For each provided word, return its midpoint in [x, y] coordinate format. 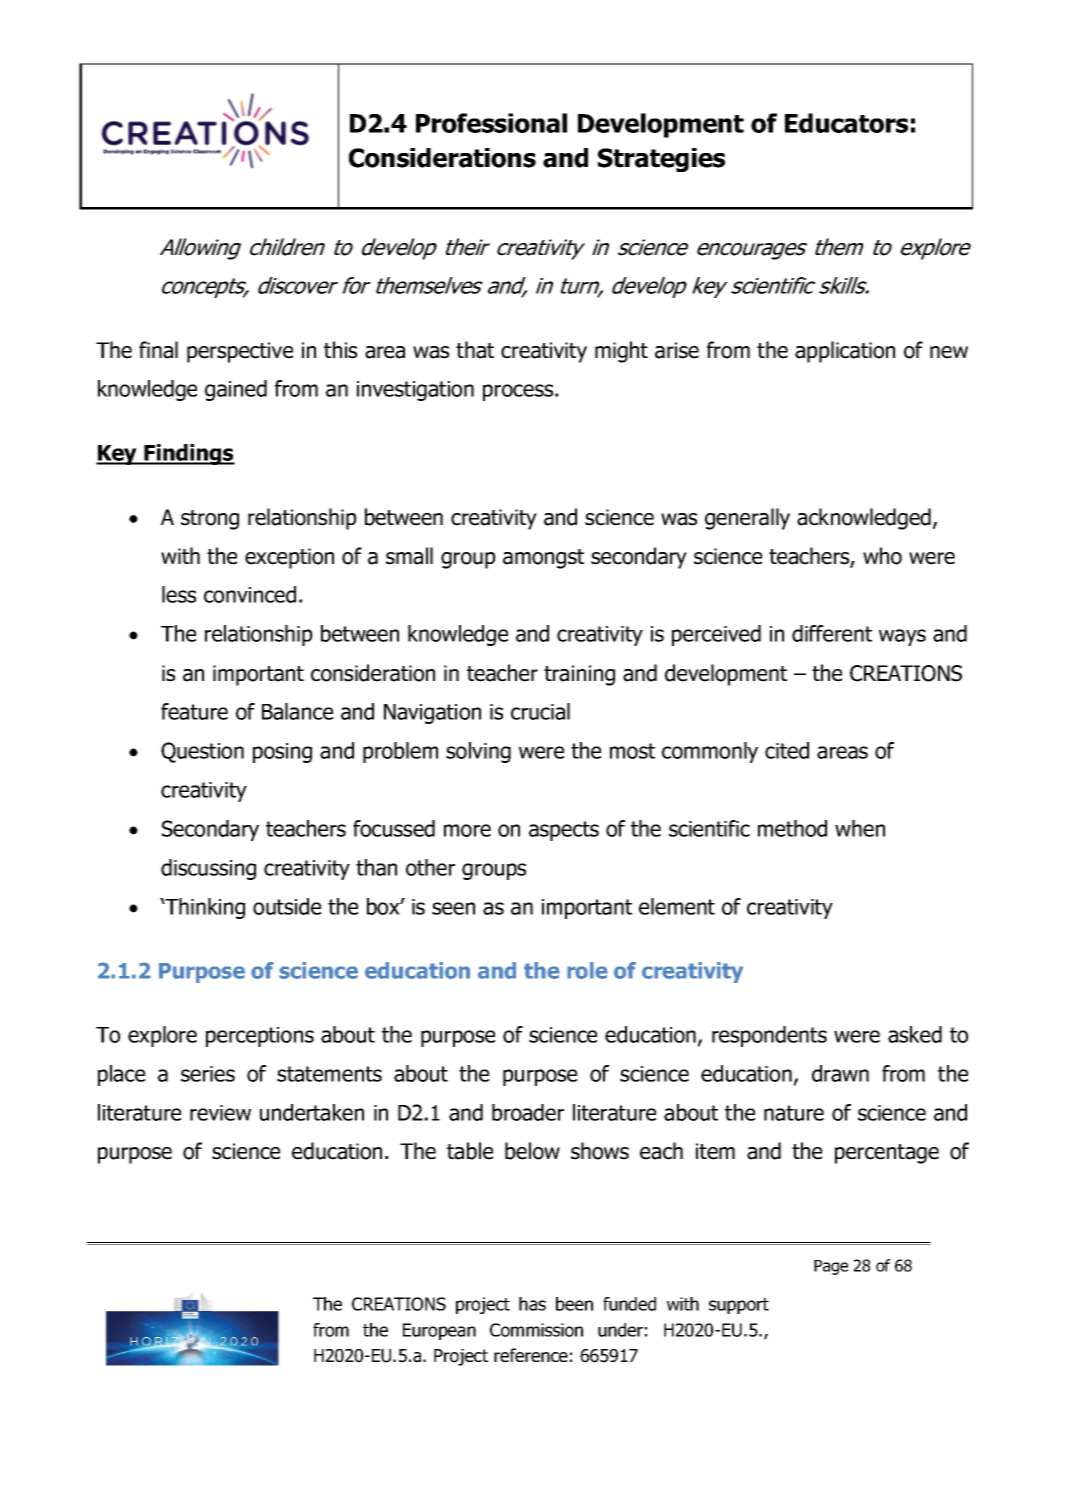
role [587, 970]
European [439, 1331]
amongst [543, 559]
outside [287, 906]
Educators [846, 123]
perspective [240, 352]
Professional [491, 123]
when [860, 828]
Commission [536, 1330]
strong [210, 520]
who [882, 556]
